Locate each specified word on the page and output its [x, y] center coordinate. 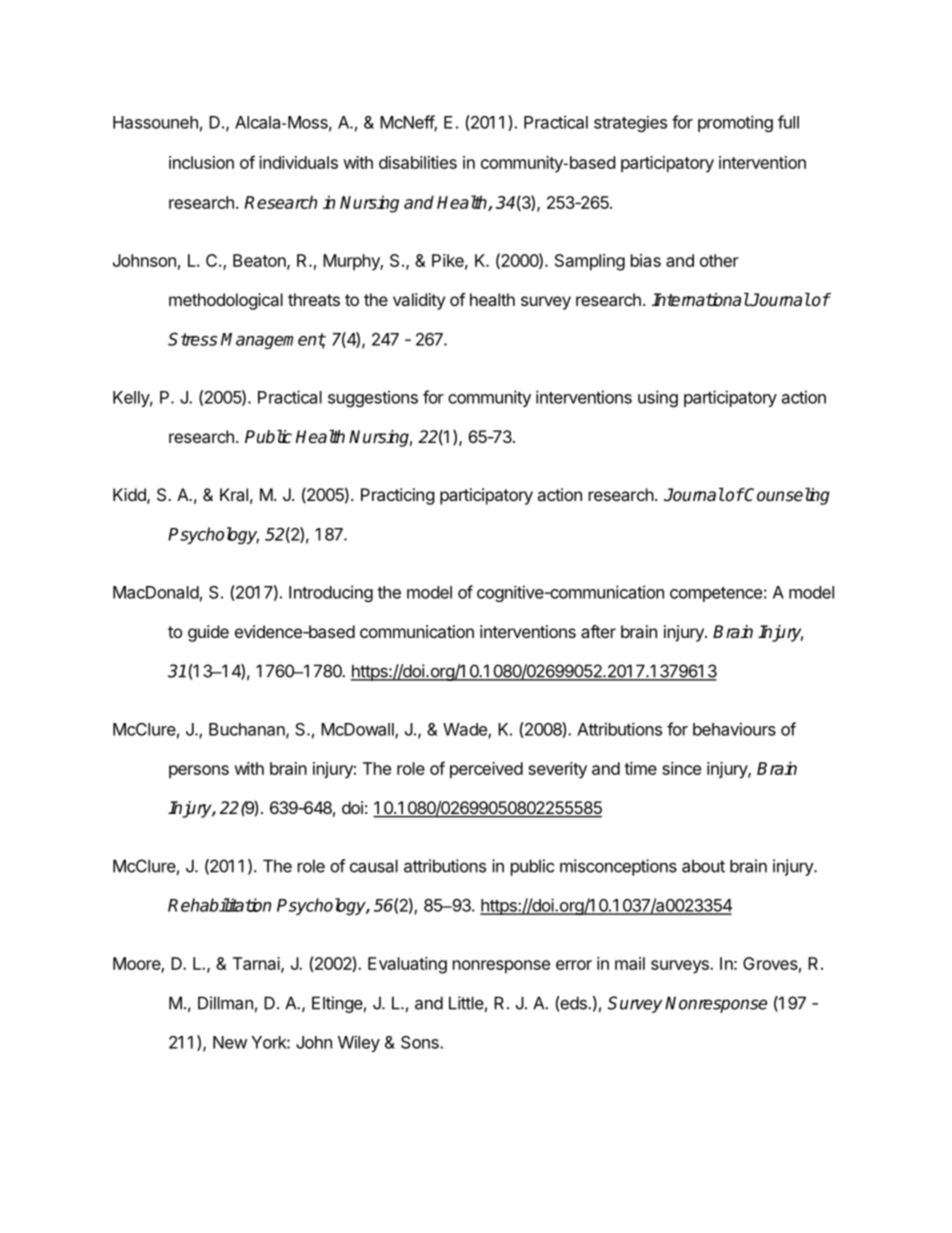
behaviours [734, 729]
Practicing [398, 496]
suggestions [373, 398]
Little [466, 1003]
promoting [735, 123]
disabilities [418, 162]
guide [208, 633]
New [230, 1042]
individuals [298, 162]
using [658, 398]
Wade [466, 730]
